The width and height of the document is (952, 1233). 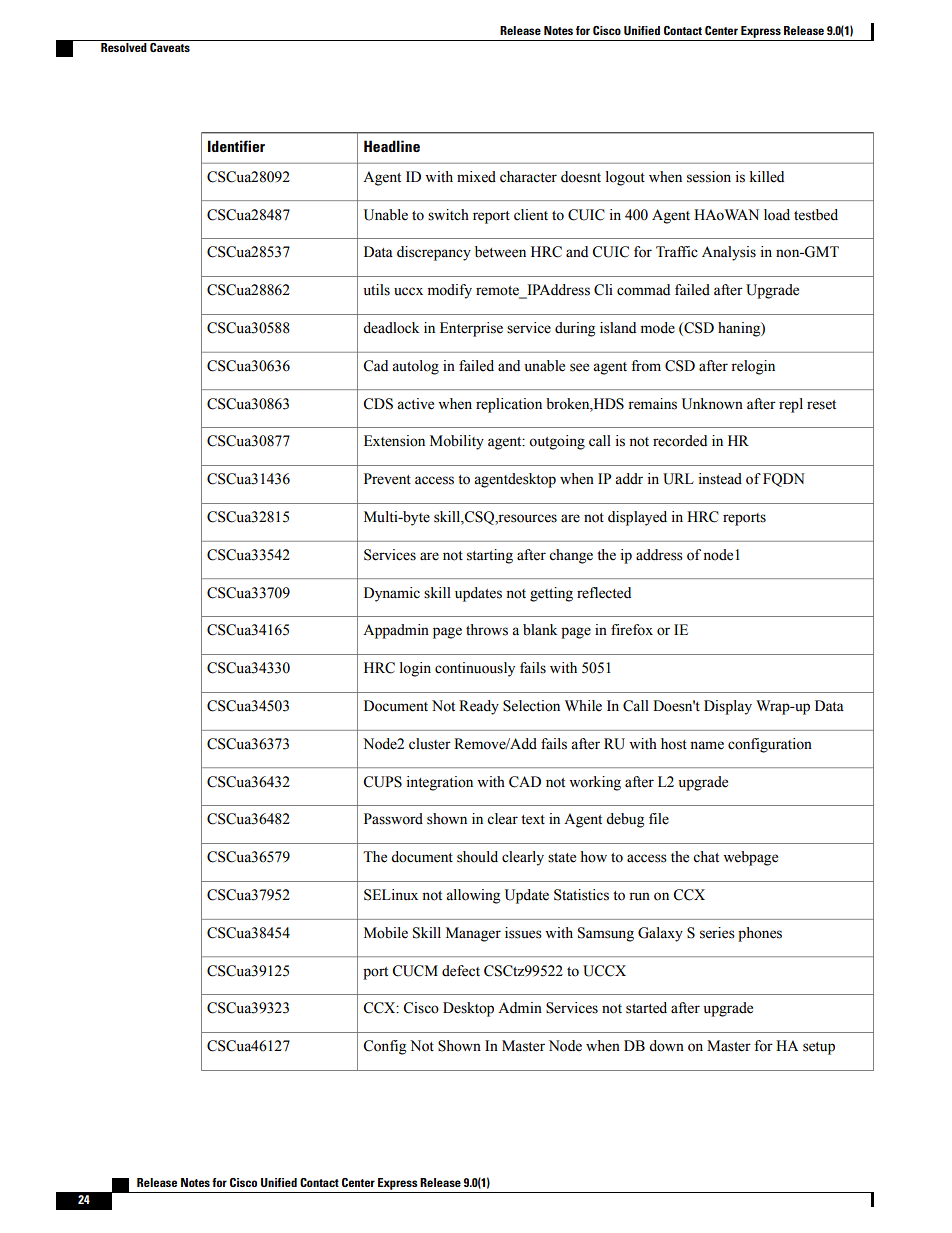 What do you see at coordinates (392, 594) in the document?
I see `Dynamic` at bounding box center [392, 594].
